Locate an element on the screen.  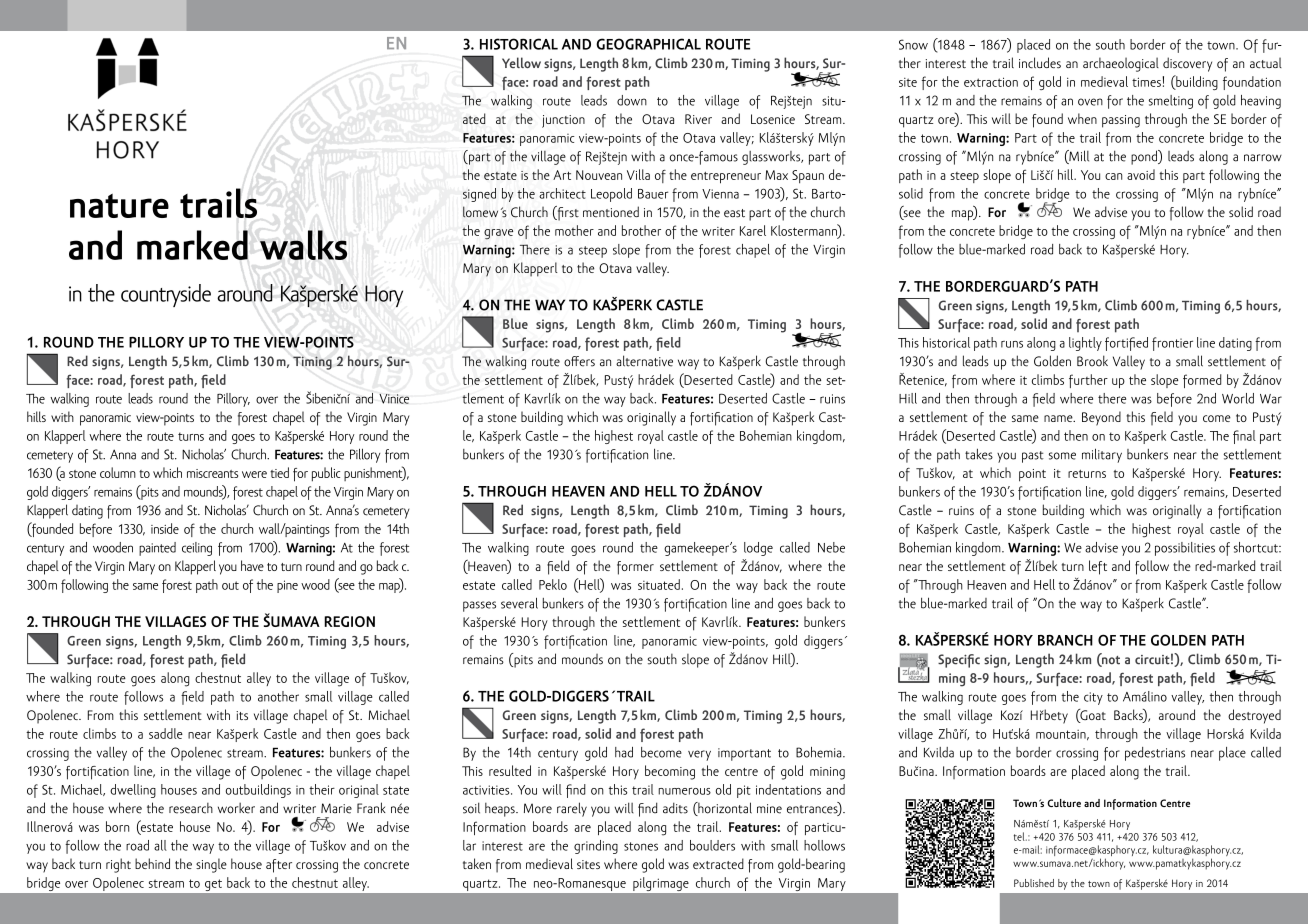
Yellow is located at coordinates (521, 62).
